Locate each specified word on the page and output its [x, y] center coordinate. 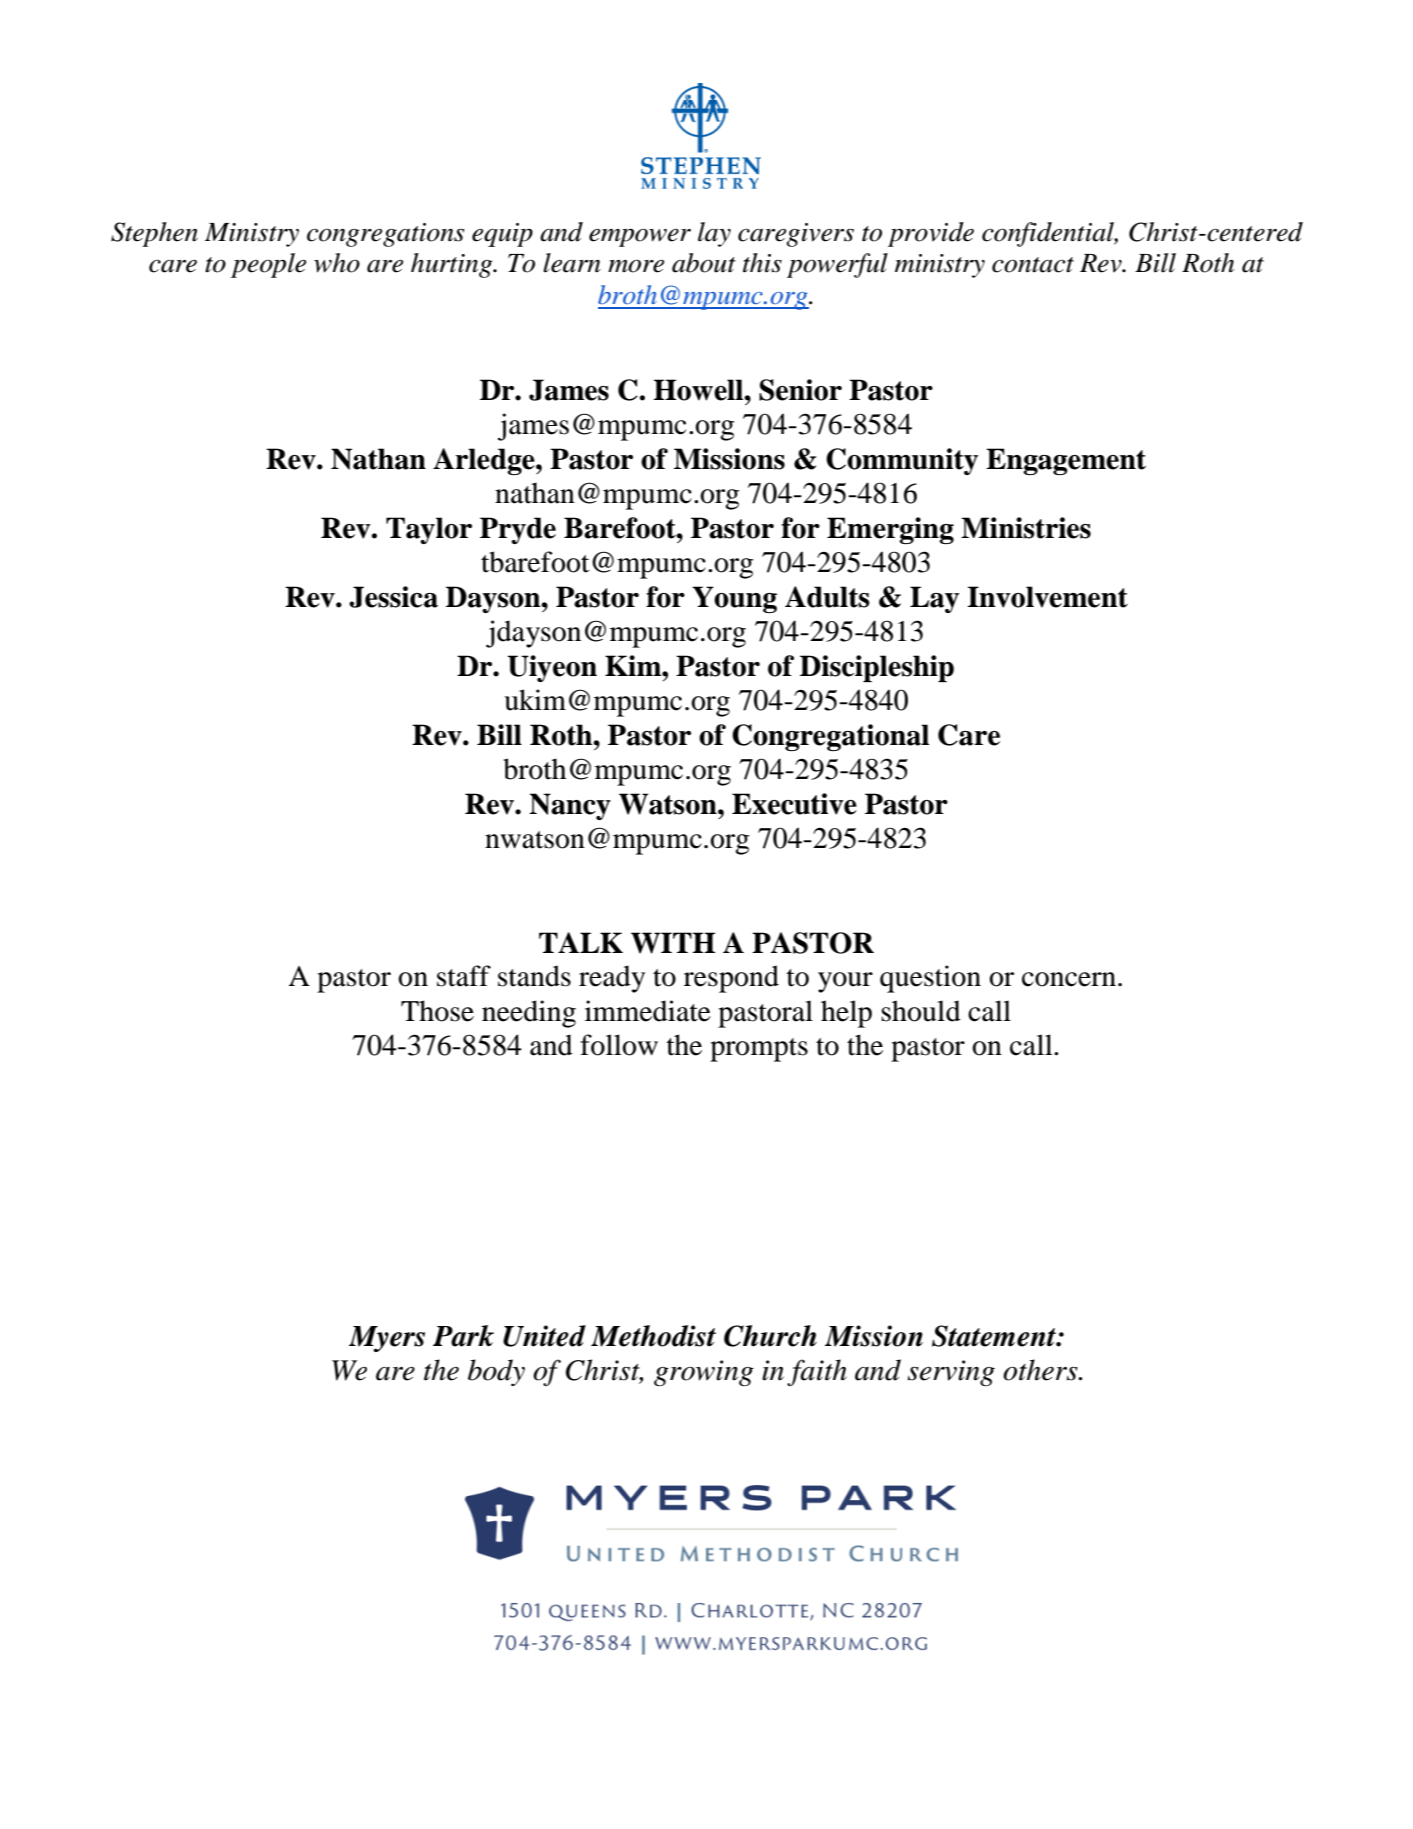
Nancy [570, 806]
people [268, 265]
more [636, 266]
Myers [387, 1339]
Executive [794, 804]
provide [931, 234]
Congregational [830, 737]
